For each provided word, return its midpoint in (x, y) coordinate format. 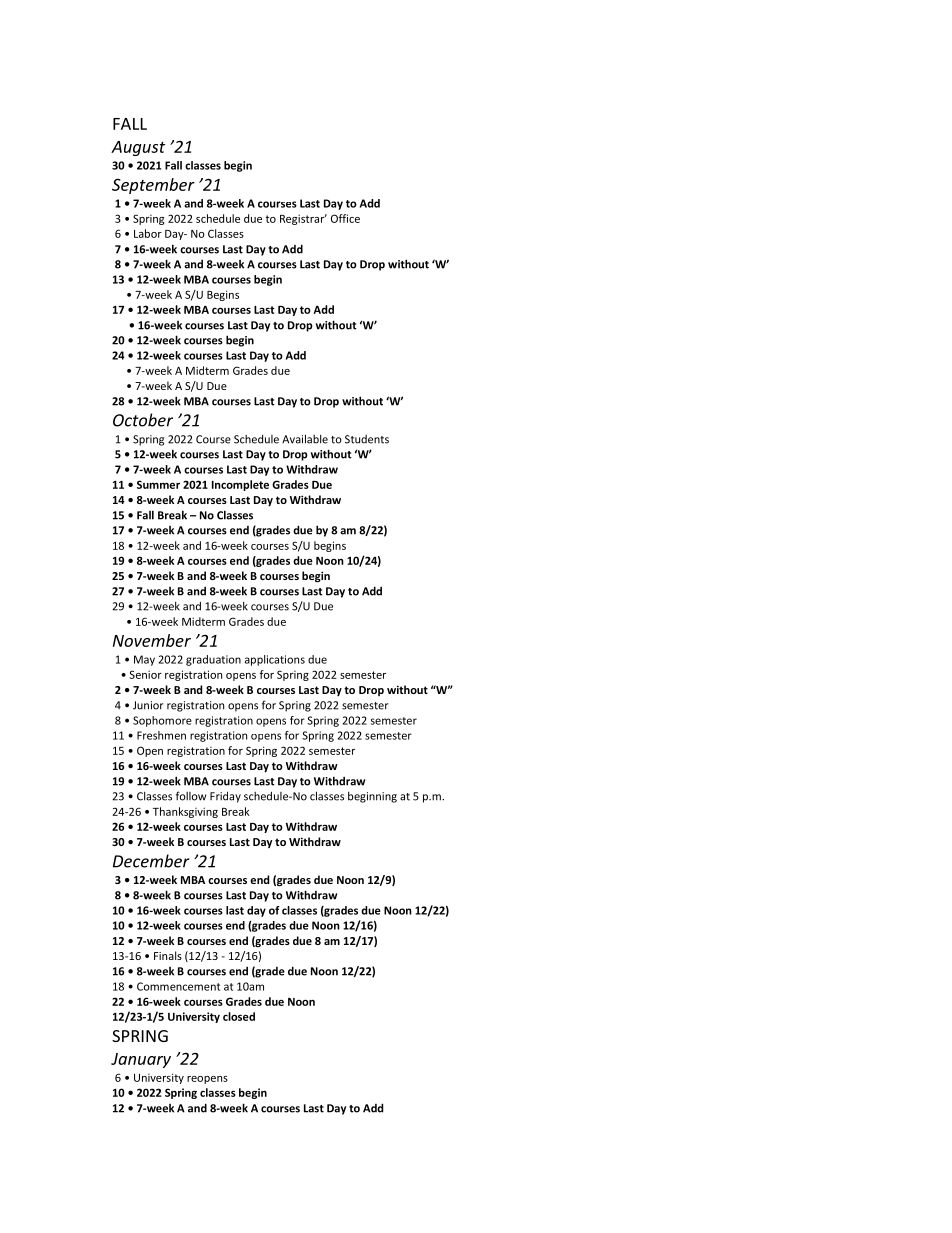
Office (345, 218)
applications (275, 660)
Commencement (178, 986)
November (152, 640)
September (153, 186)
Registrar (303, 219)
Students (367, 439)
